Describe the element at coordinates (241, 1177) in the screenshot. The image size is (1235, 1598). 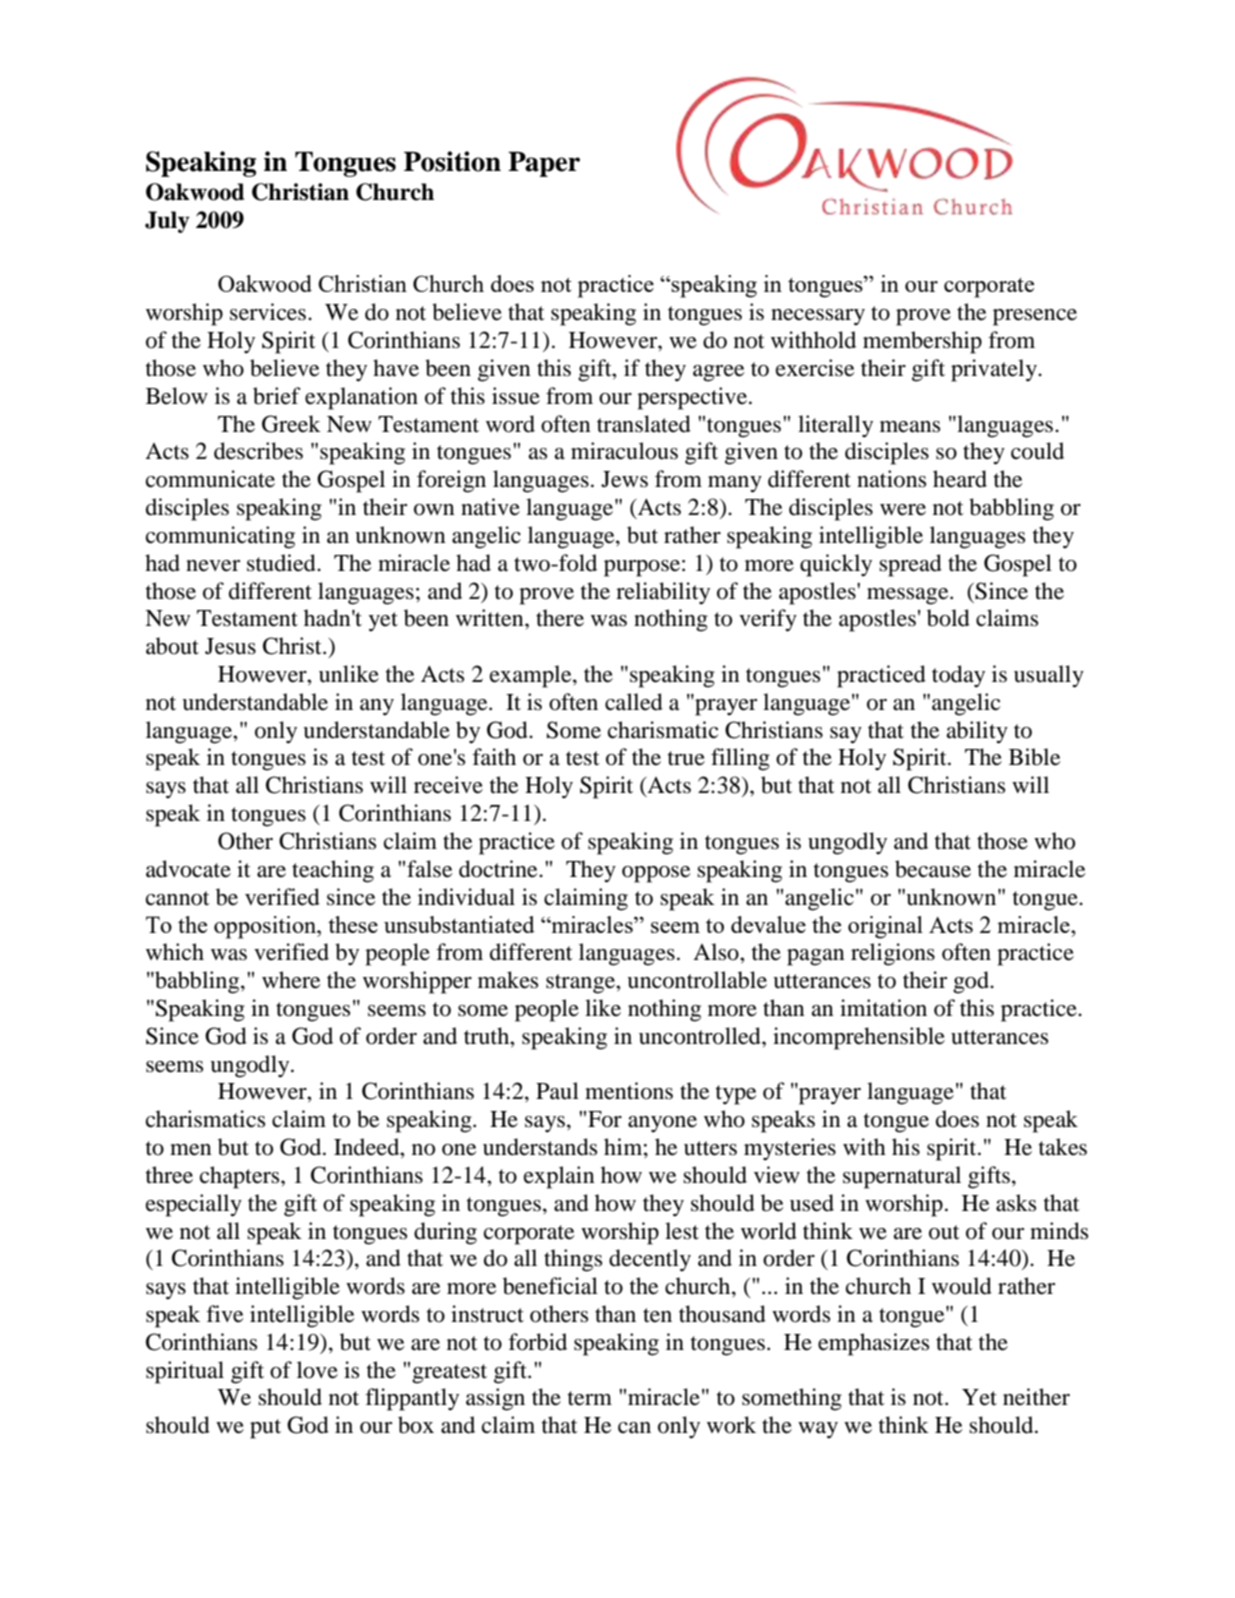
I see `chapters` at that location.
